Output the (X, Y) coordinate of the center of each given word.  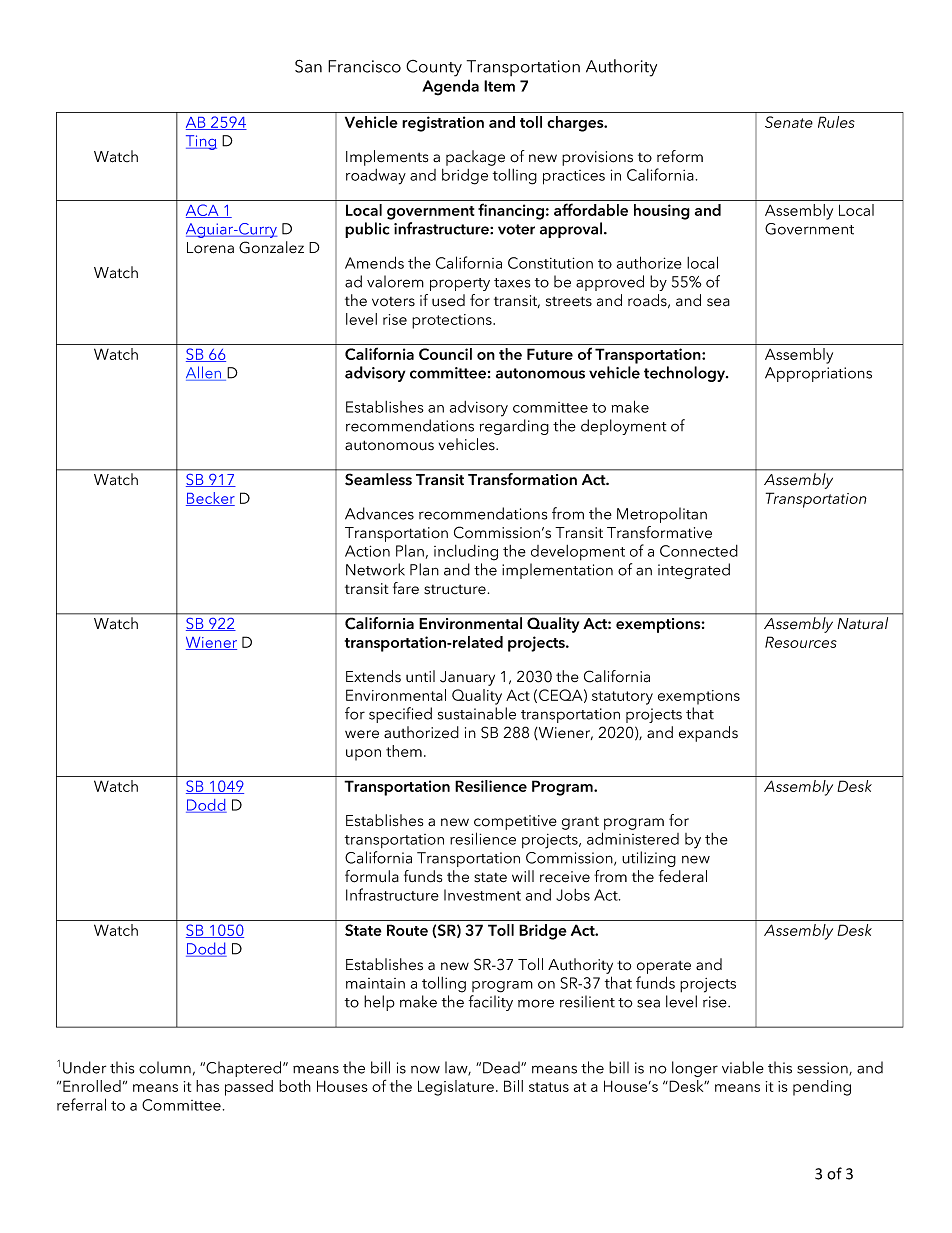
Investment (482, 895)
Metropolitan (662, 515)
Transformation (522, 479)
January (467, 678)
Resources (801, 642)
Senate (789, 122)
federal (683, 876)
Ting (201, 142)
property (460, 284)
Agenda (450, 87)
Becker (210, 499)
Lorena (210, 248)
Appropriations (818, 374)
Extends (373, 676)
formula (372, 876)
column (165, 1067)
